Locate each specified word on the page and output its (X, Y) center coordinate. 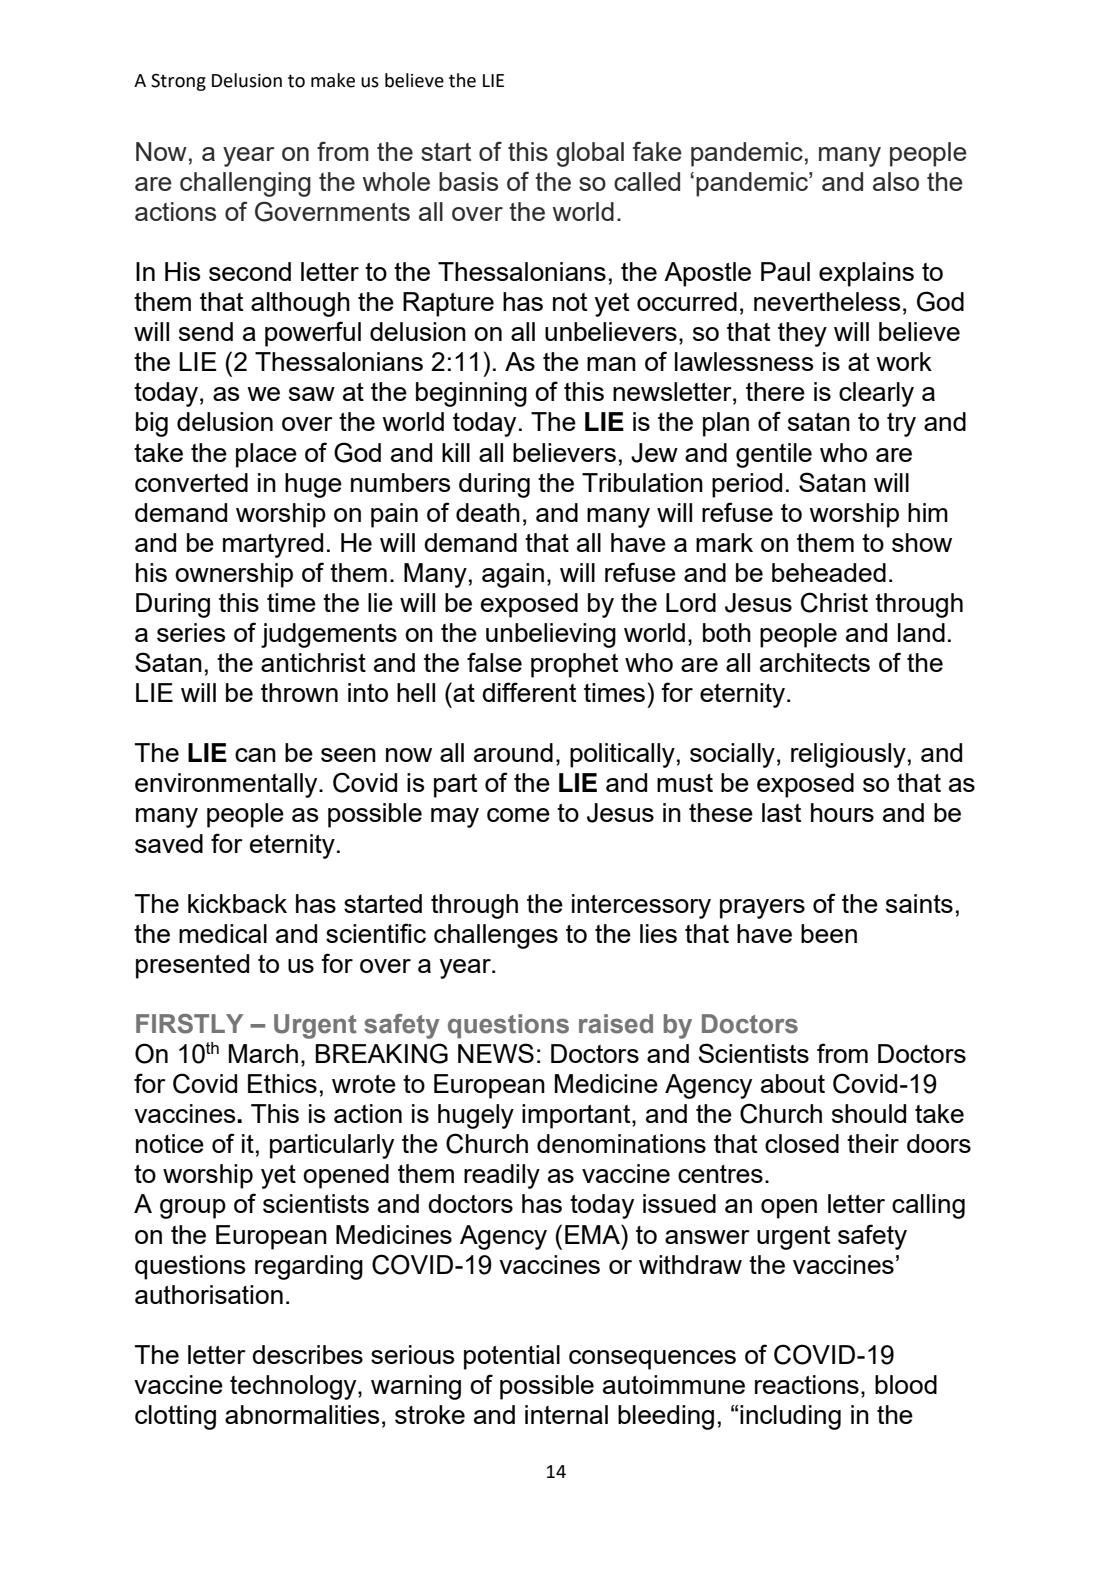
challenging (245, 184)
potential (512, 1357)
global (590, 154)
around (513, 752)
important (577, 1116)
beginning (471, 394)
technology (294, 1387)
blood (906, 1384)
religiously (848, 755)
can (255, 755)
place (266, 455)
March (263, 1053)
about (793, 1083)
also (896, 181)
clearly (876, 394)
